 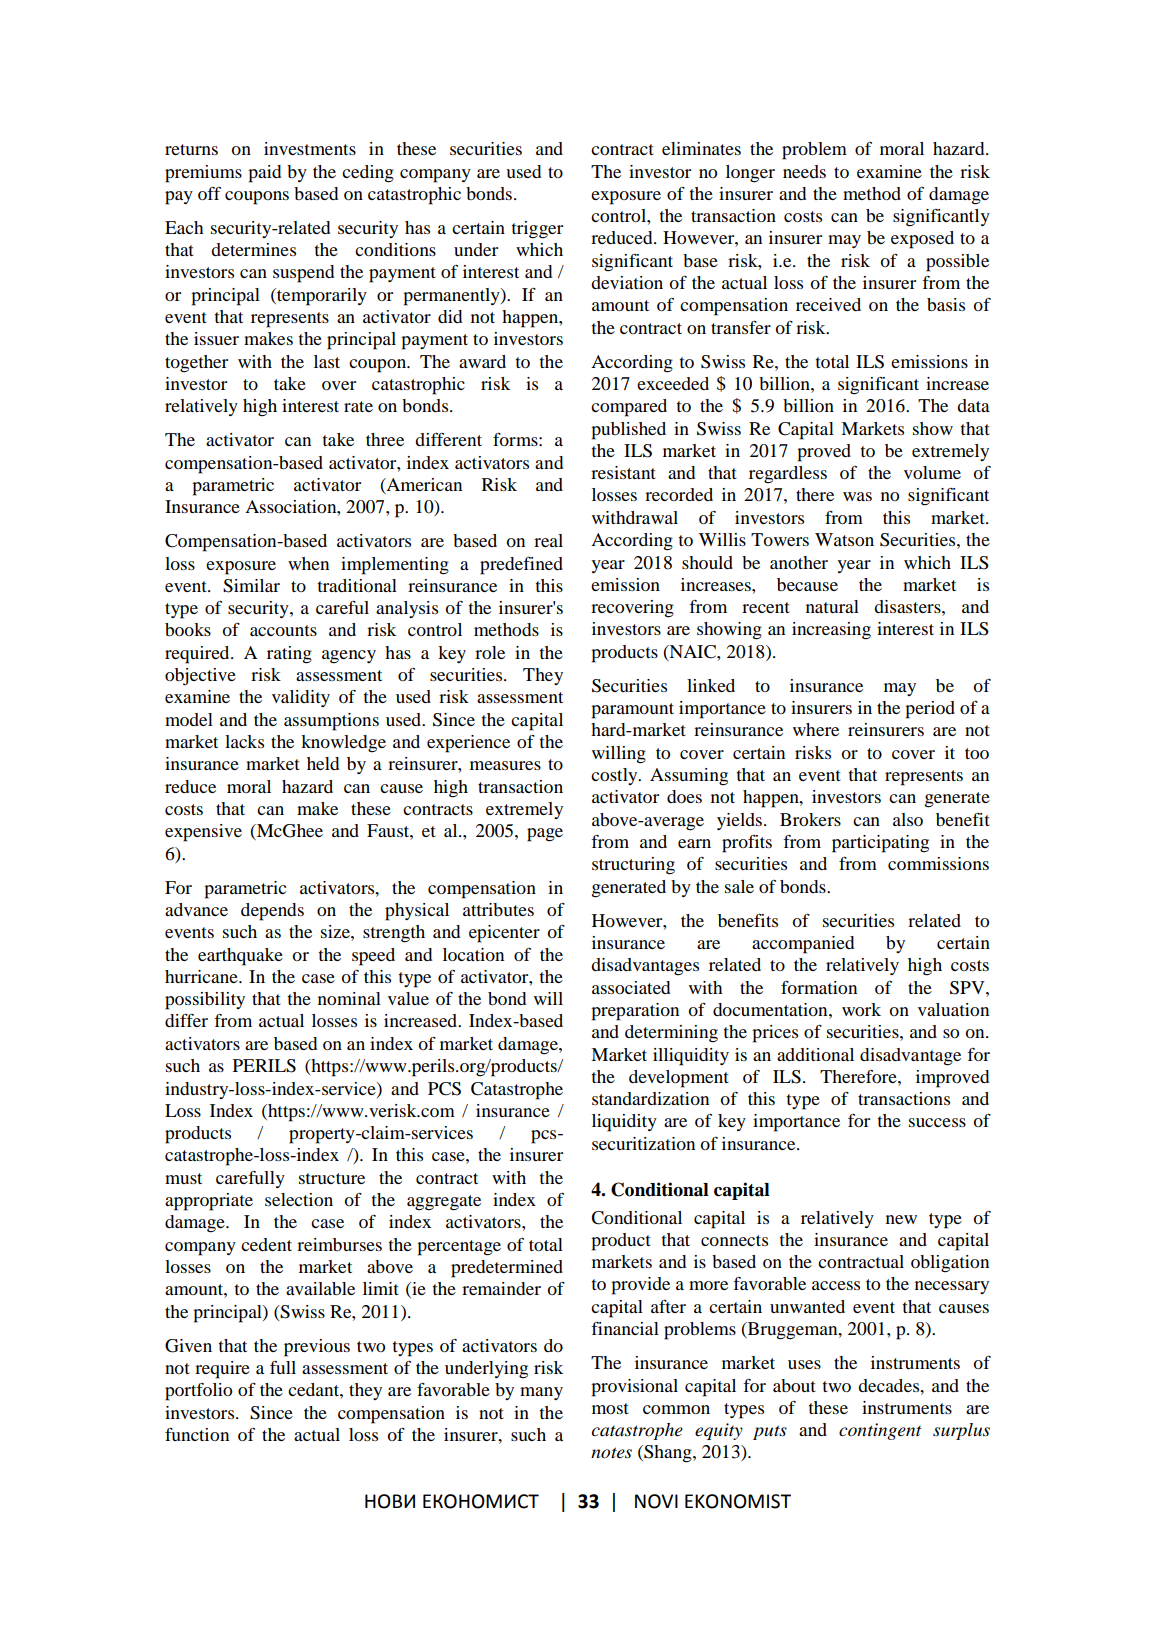 What do you see at coordinates (264, 174) in the document?
I see `paid` at bounding box center [264, 174].
